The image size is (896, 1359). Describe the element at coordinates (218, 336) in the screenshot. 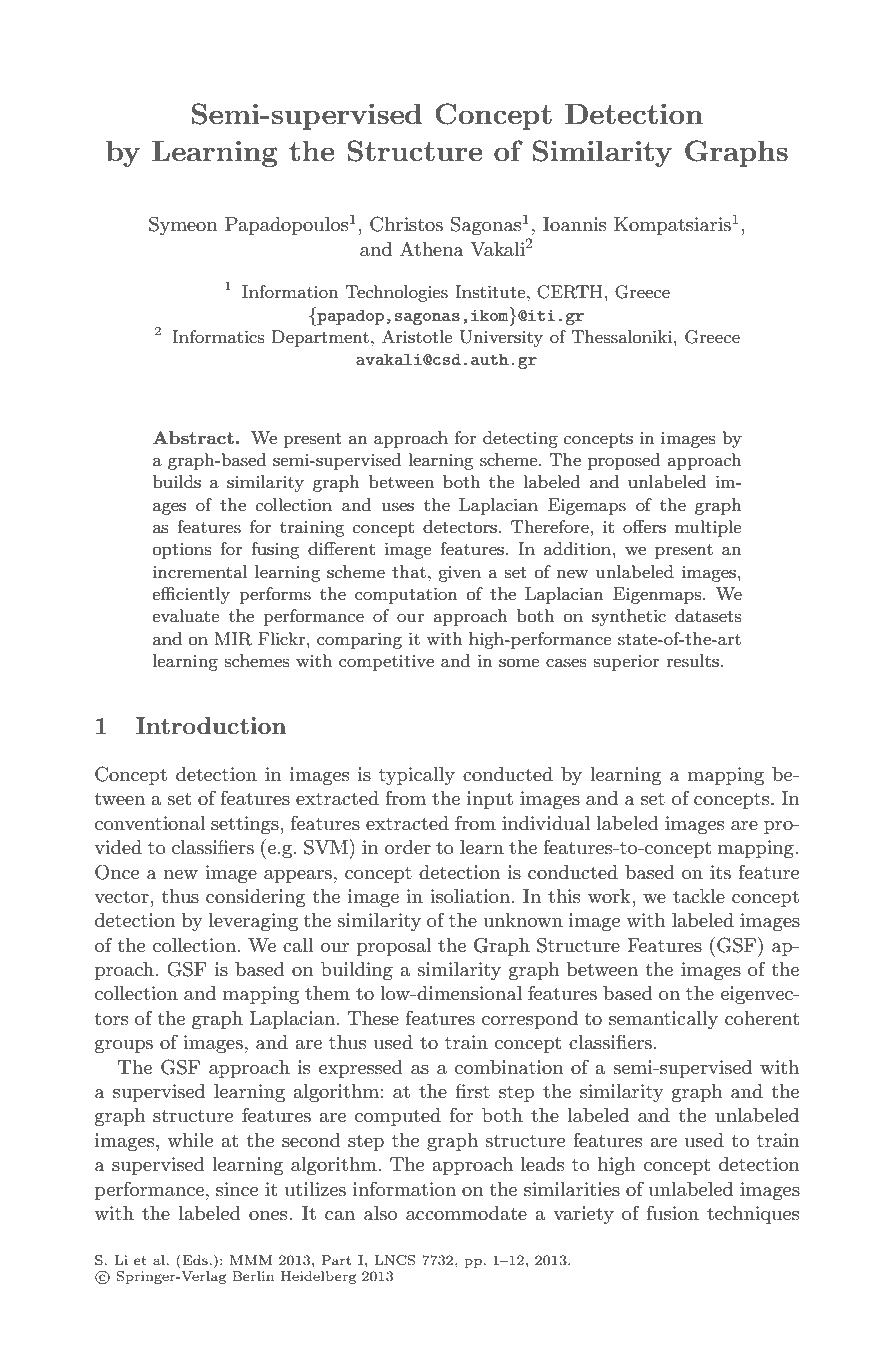

I see `Informatics` at that location.
